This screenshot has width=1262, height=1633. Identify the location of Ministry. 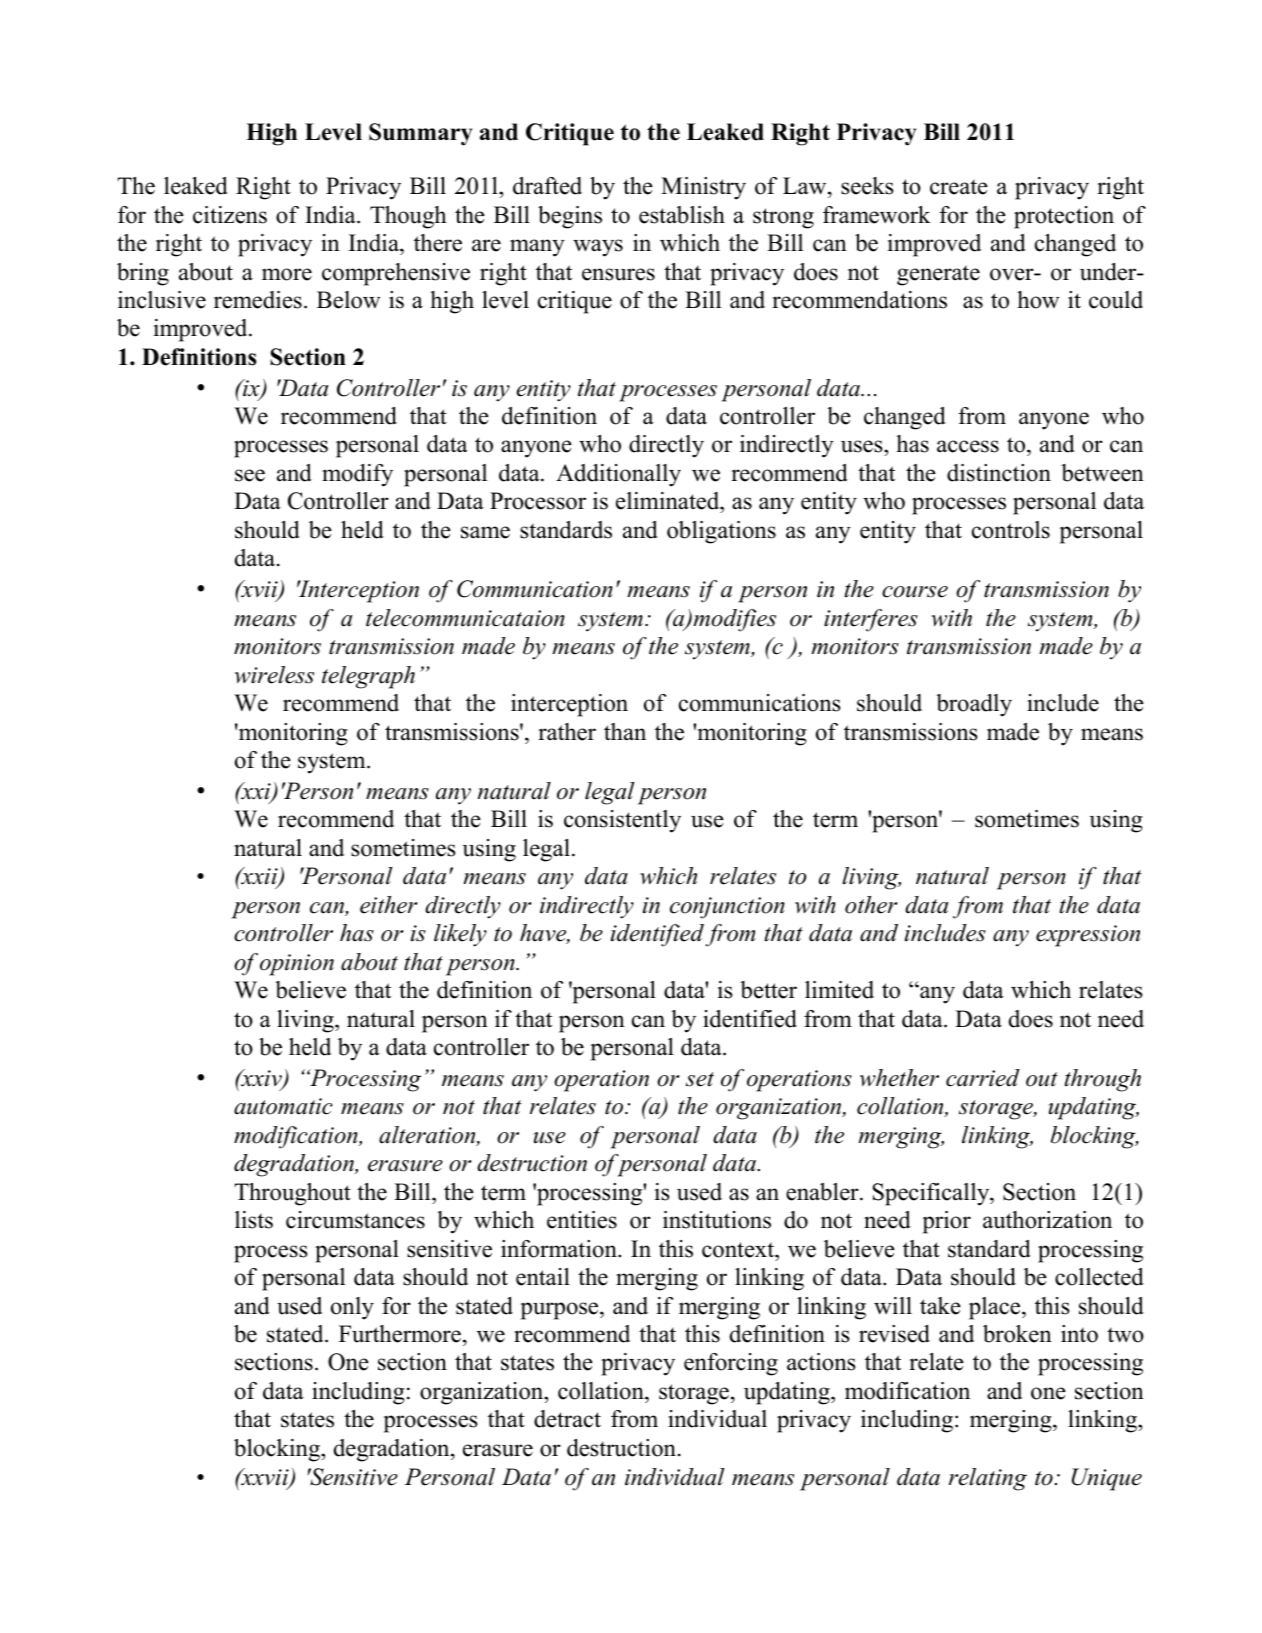
(703, 188).
